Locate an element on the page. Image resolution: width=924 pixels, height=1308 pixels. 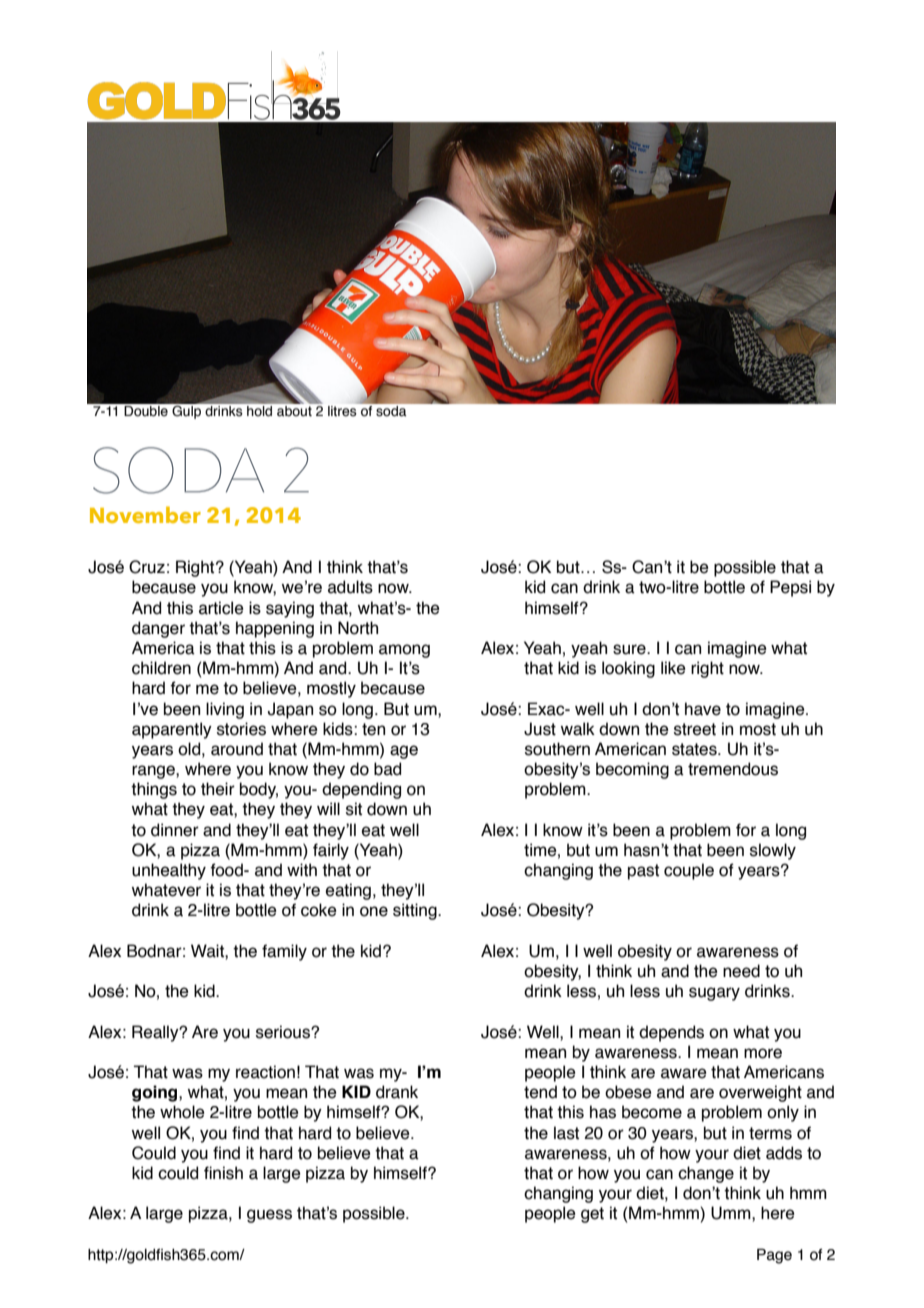
guess is located at coordinates (269, 1216).
